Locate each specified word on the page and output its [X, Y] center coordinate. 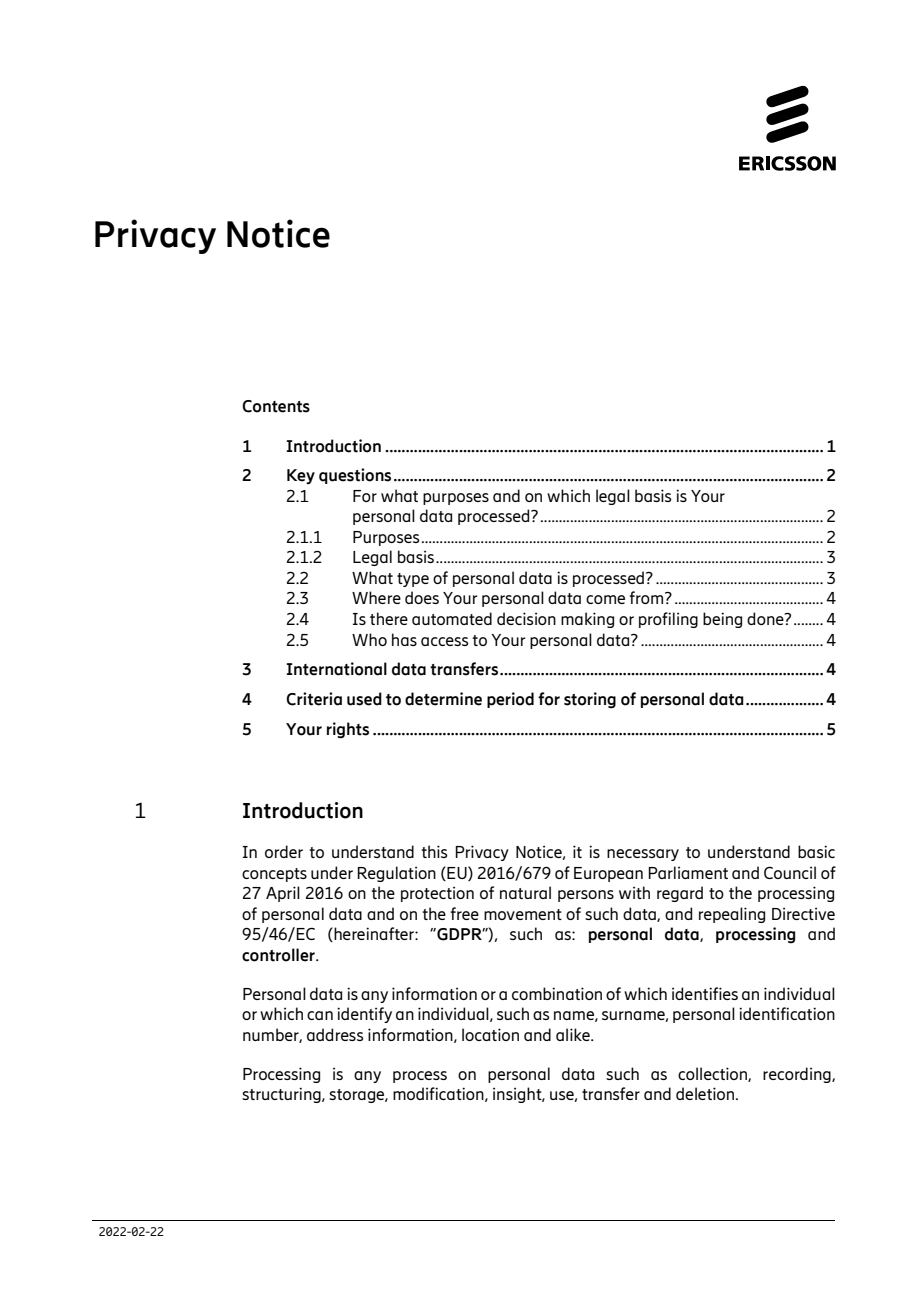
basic [816, 851]
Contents [276, 406]
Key [301, 477]
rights [348, 730]
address [335, 1034]
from [647, 597]
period [510, 700]
